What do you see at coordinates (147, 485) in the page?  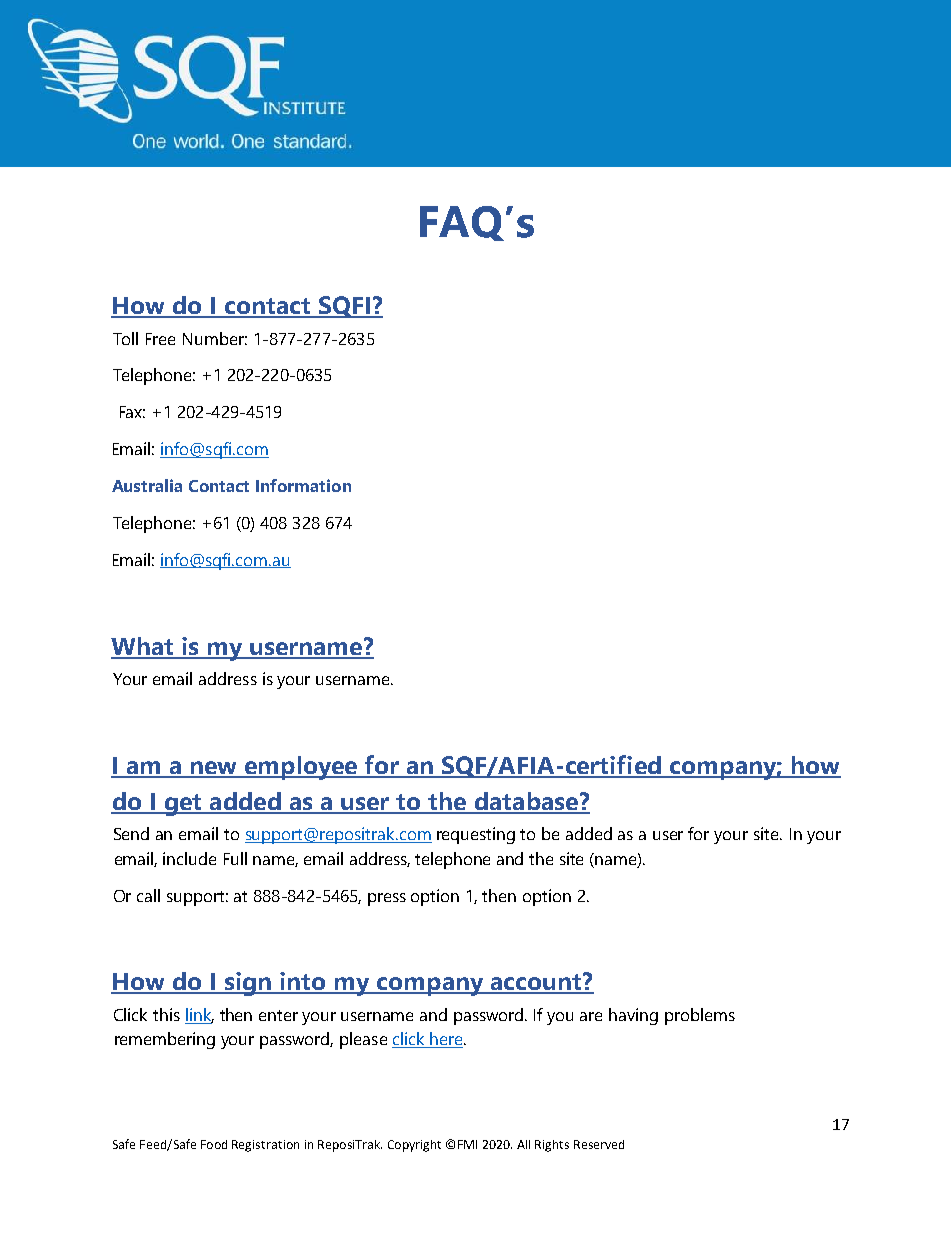 I see `Australia` at bounding box center [147, 485].
